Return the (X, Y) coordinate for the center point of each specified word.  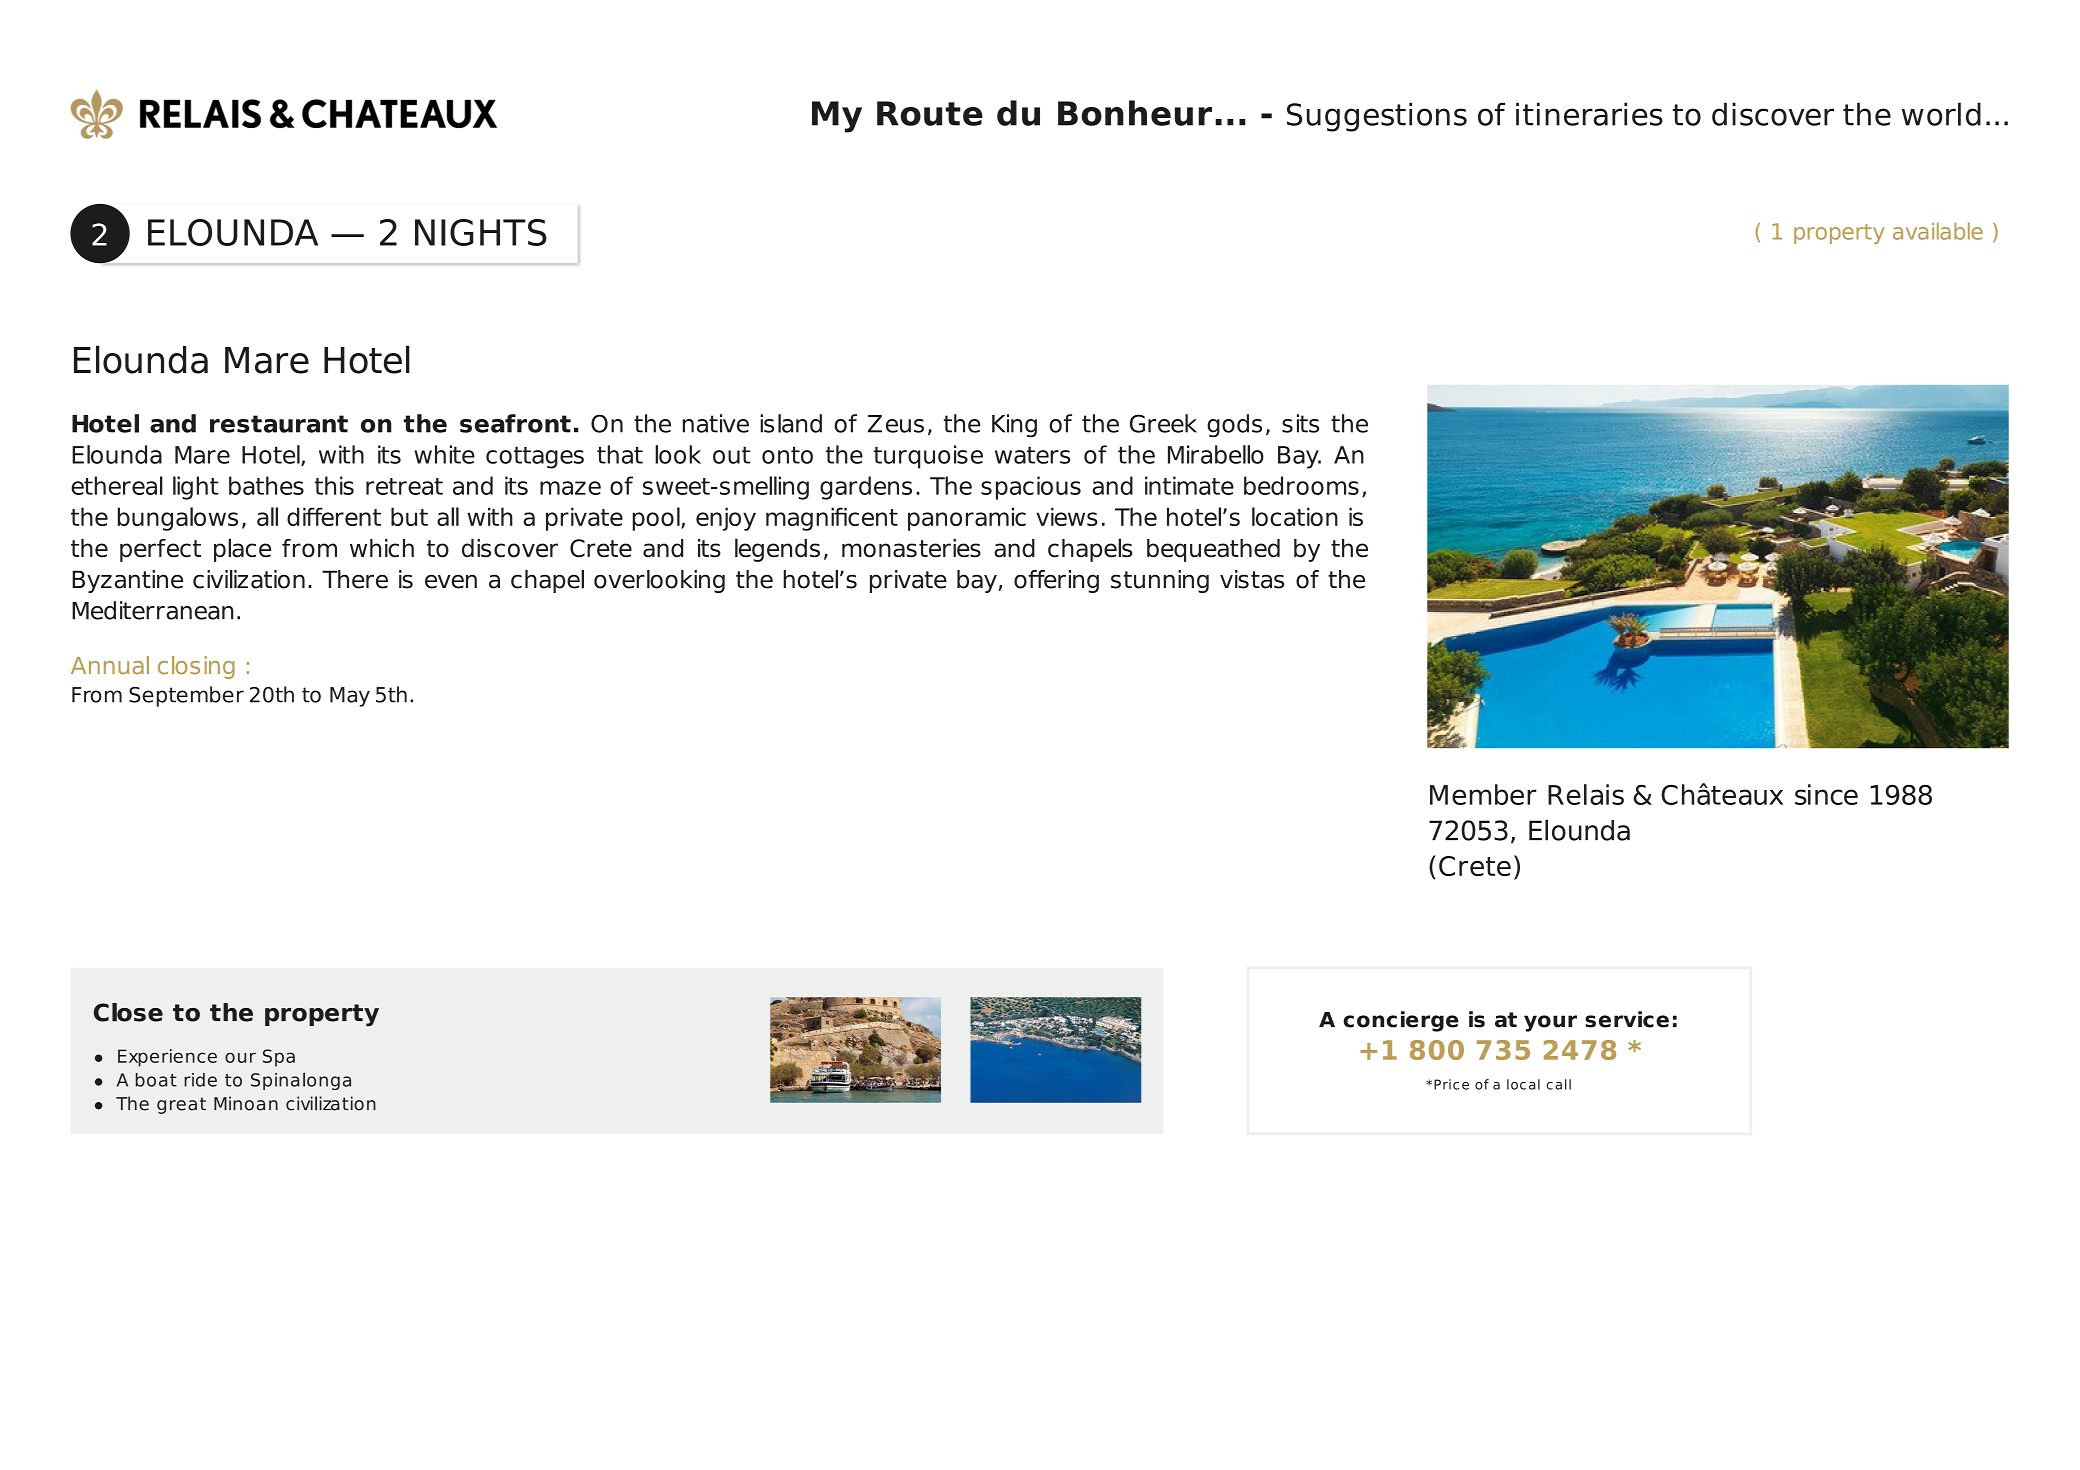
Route (930, 113)
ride (200, 1080)
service (1627, 1019)
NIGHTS (481, 232)
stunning (1160, 581)
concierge (1401, 1021)
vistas (1252, 579)
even (451, 581)
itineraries (1589, 114)
